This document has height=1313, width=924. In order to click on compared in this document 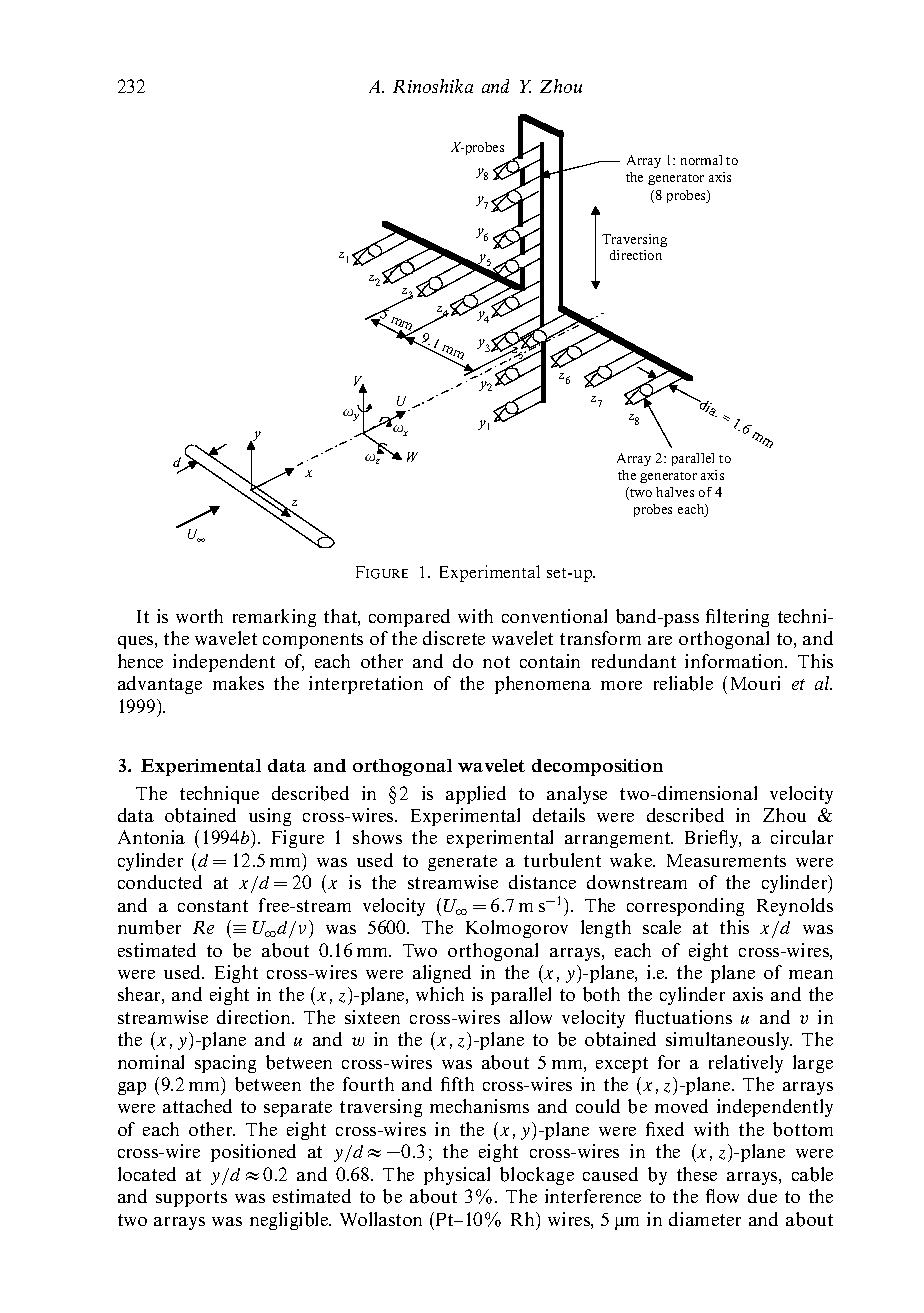, I will do `click(409, 618)`.
